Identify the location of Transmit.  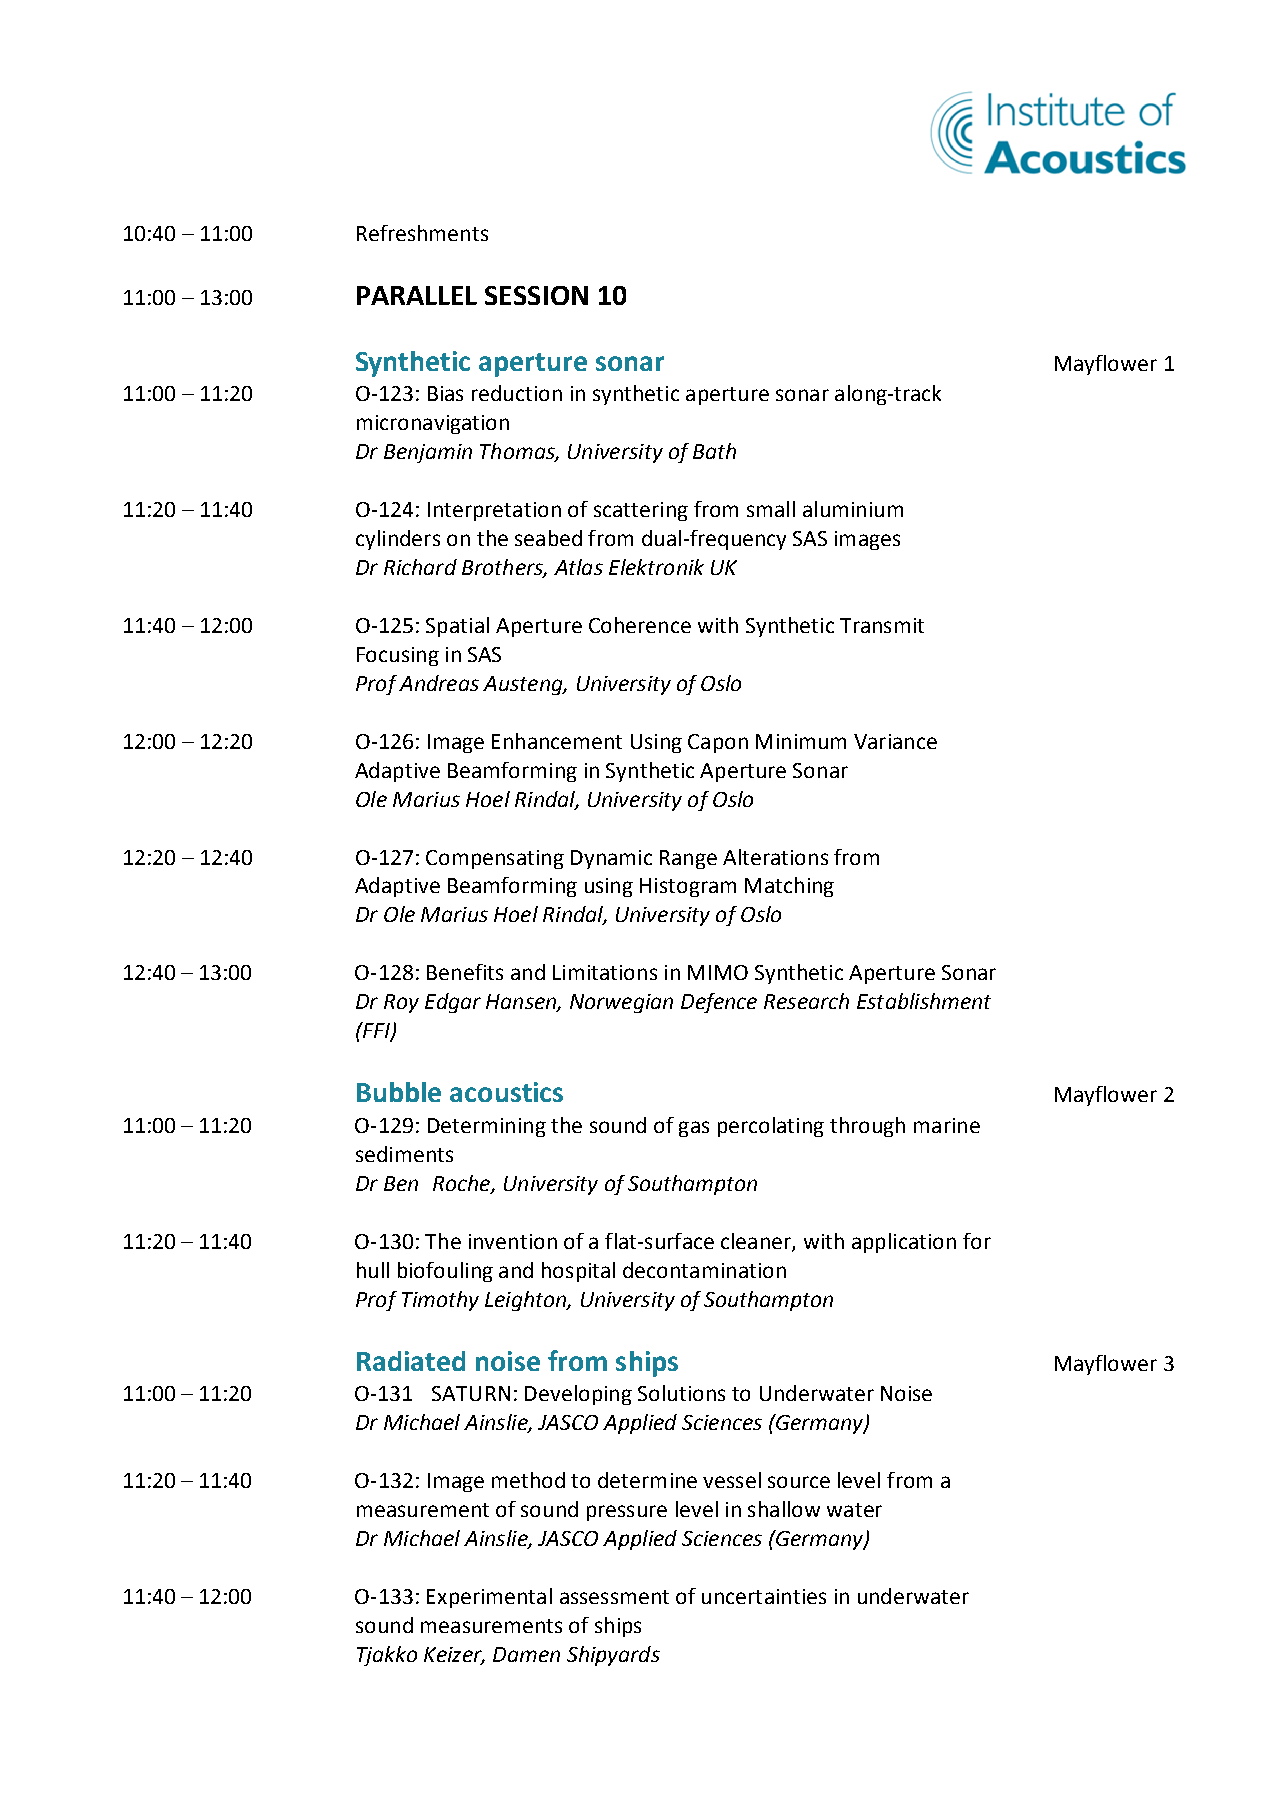
(882, 625).
